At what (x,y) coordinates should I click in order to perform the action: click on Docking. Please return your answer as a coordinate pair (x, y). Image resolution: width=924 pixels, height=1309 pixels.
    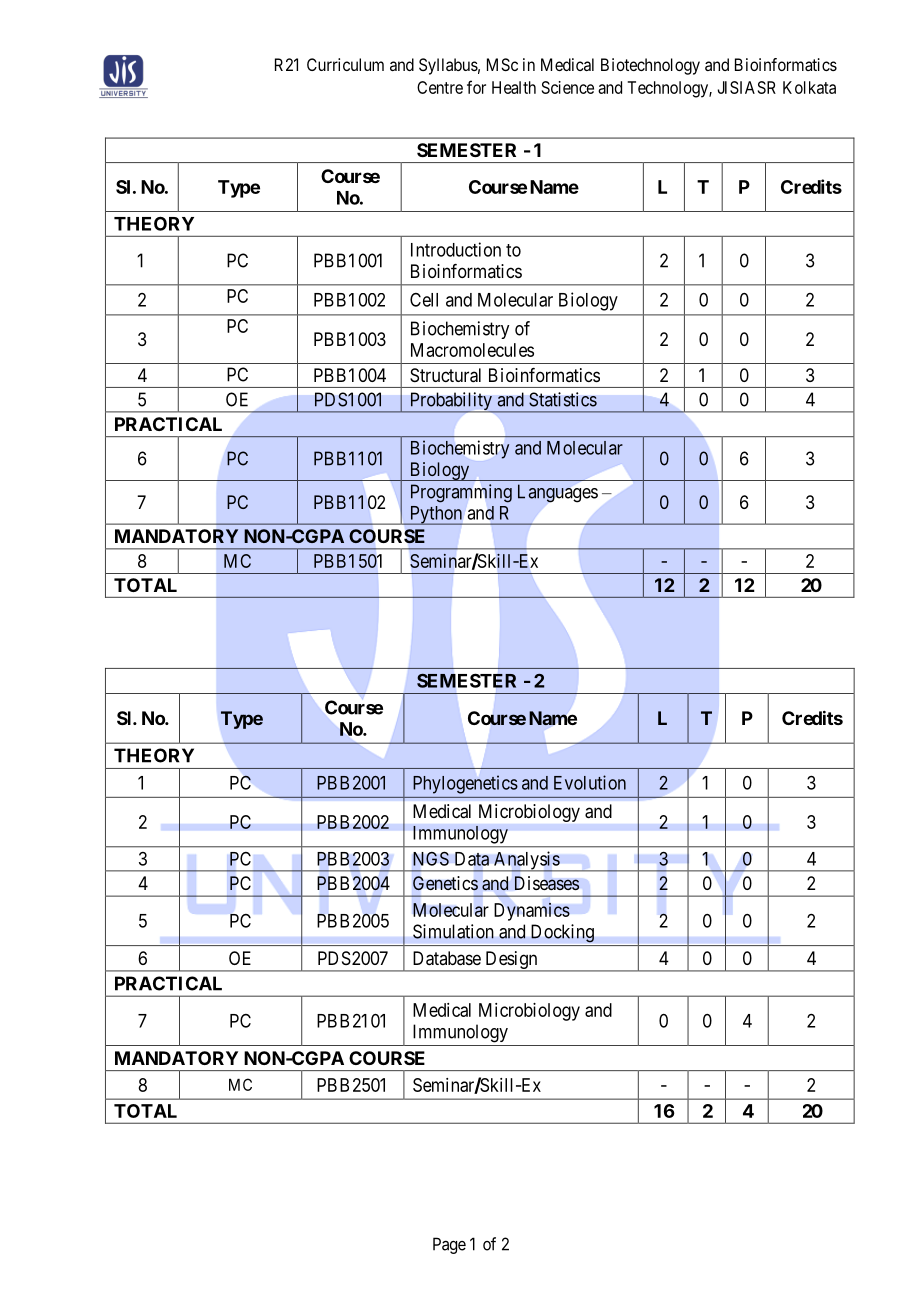
    Looking at the image, I should click on (562, 933).
